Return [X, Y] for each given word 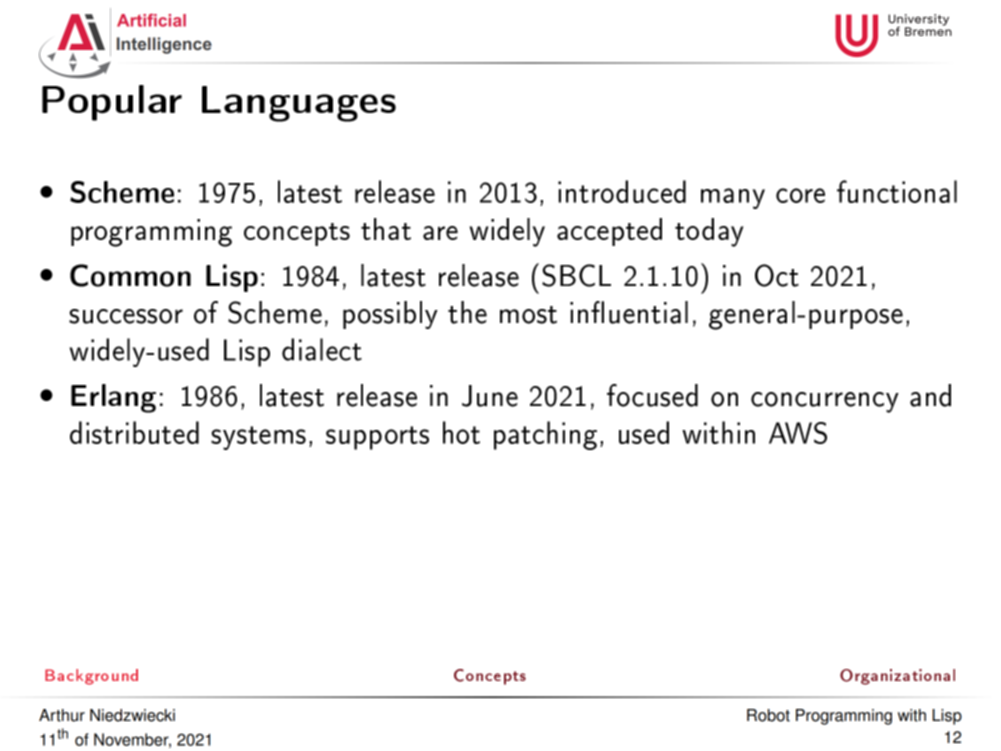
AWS [798, 433]
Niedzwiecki [132, 715]
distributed [134, 432]
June [490, 396]
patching [545, 435]
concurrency [825, 402]
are [440, 233]
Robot [768, 715]
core [800, 195]
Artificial [151, 20]
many [733, 198]
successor [126, 316]
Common [130, 275]
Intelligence [164, 45]
